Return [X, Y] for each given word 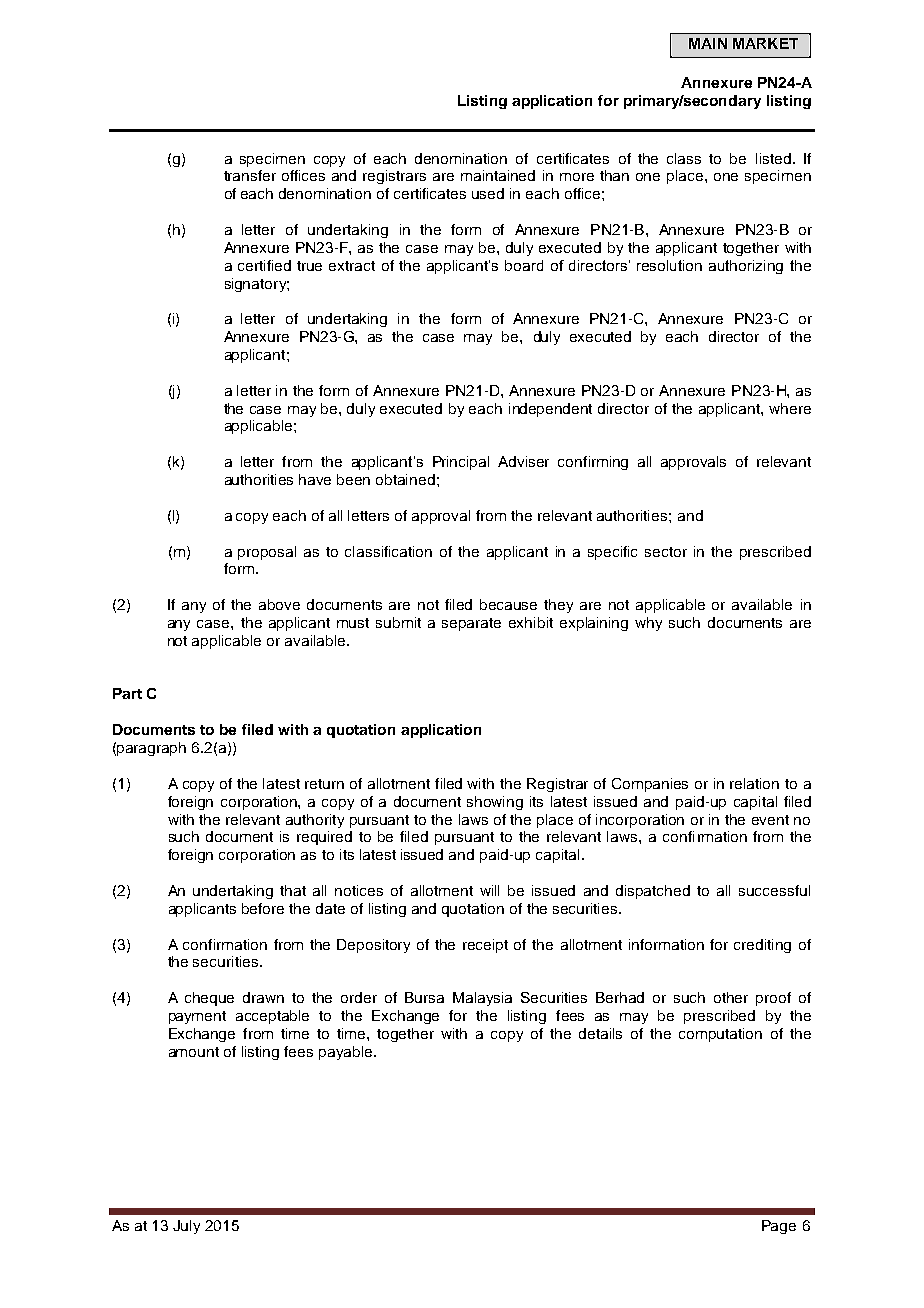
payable [345, 1053]
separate [471, 624]
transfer [250, 175]
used [488, 193]
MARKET [765, 43]
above [279, 604]
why [648, 624]
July [186, 1227]
